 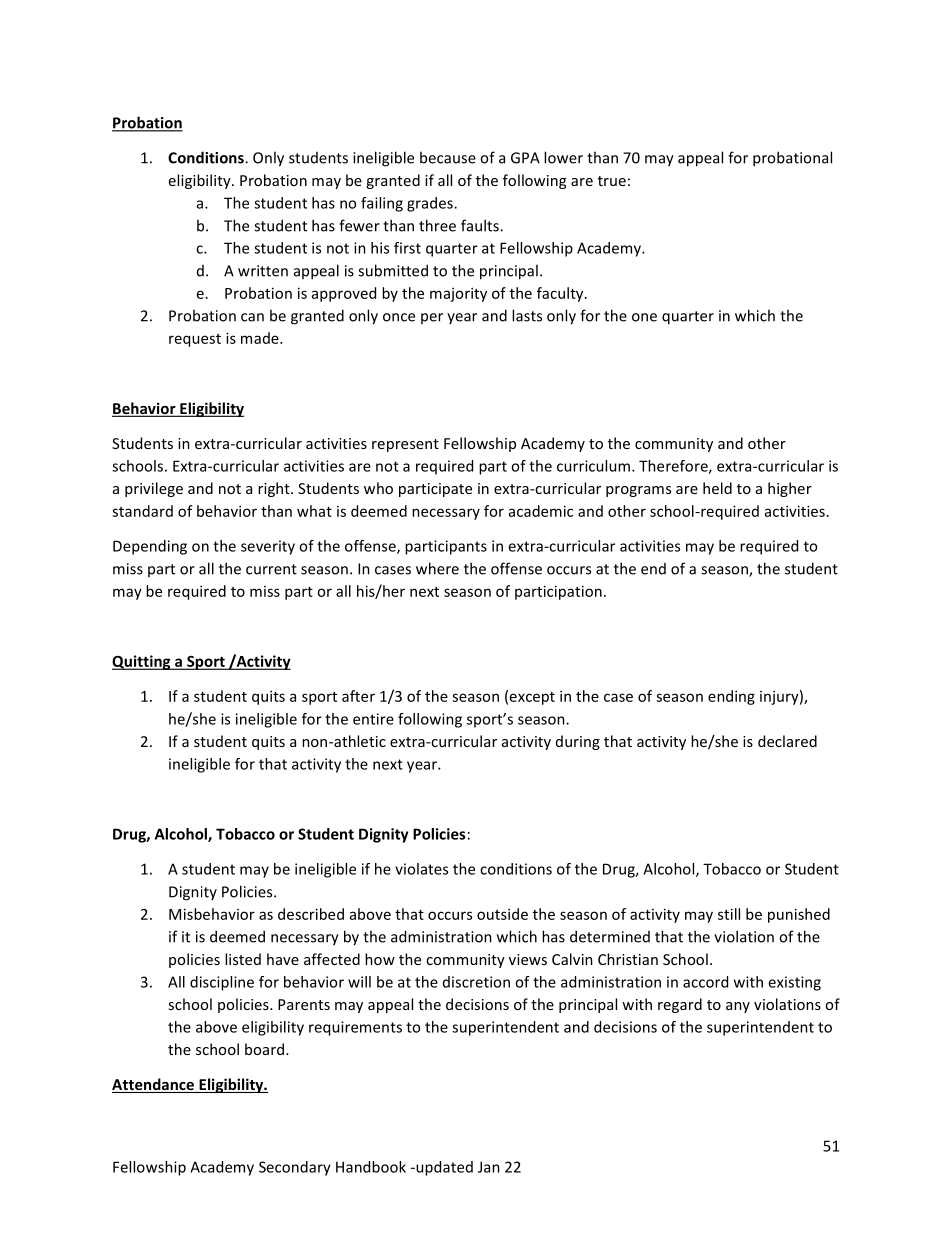 I want to click on listed, so click(x=243, y=959).
